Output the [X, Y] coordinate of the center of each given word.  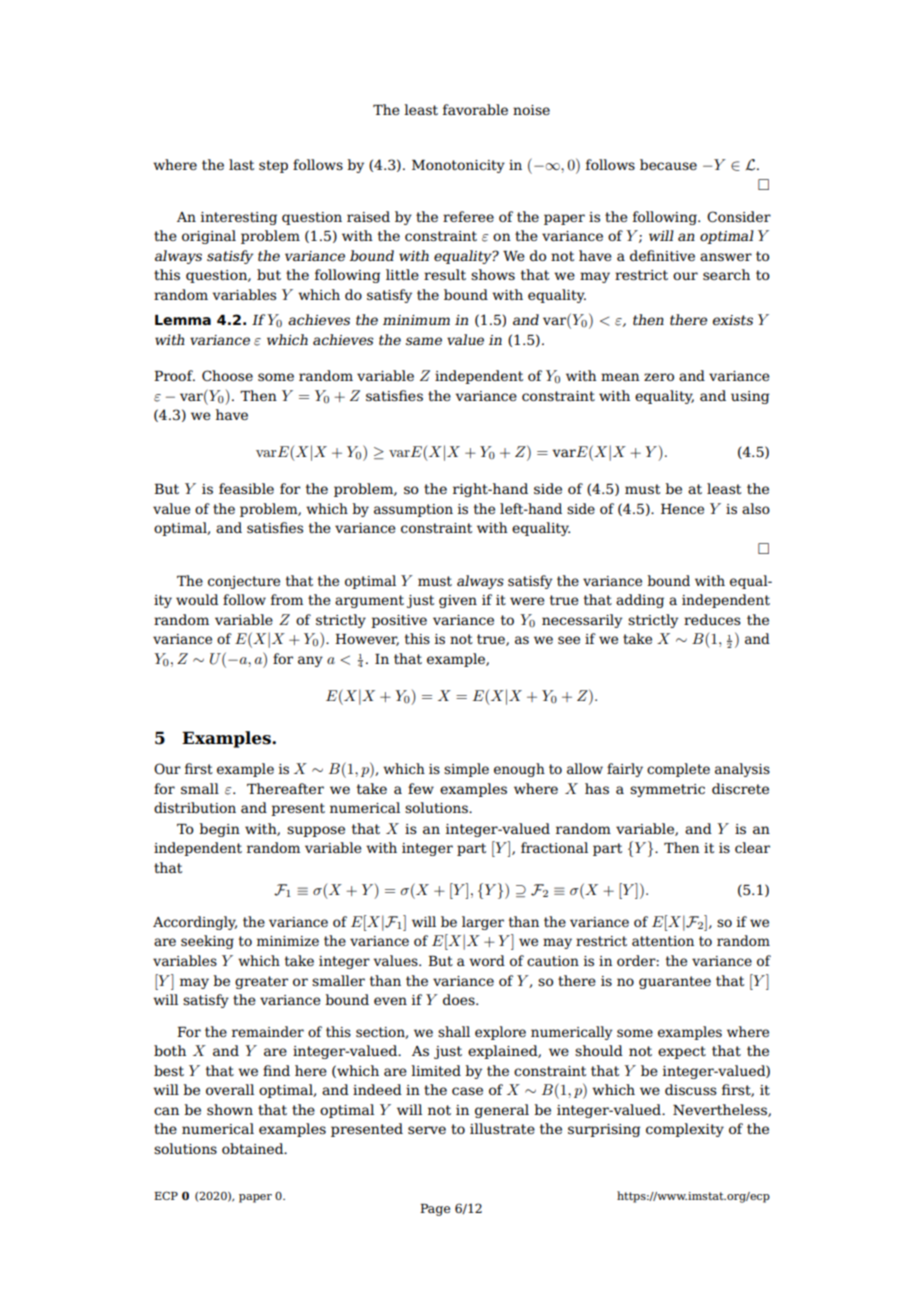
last [241, 164]
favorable [475, 109]
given [458, 601]
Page [435, 1210]
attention [663, 941]
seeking [207, 942]
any [310, 661]
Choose [227, 375]
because [668, 164]
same [424, 341]
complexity [685, 1130]
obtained [254, 1148]
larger [483, 923]
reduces [712, 619]
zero [659, 377]
